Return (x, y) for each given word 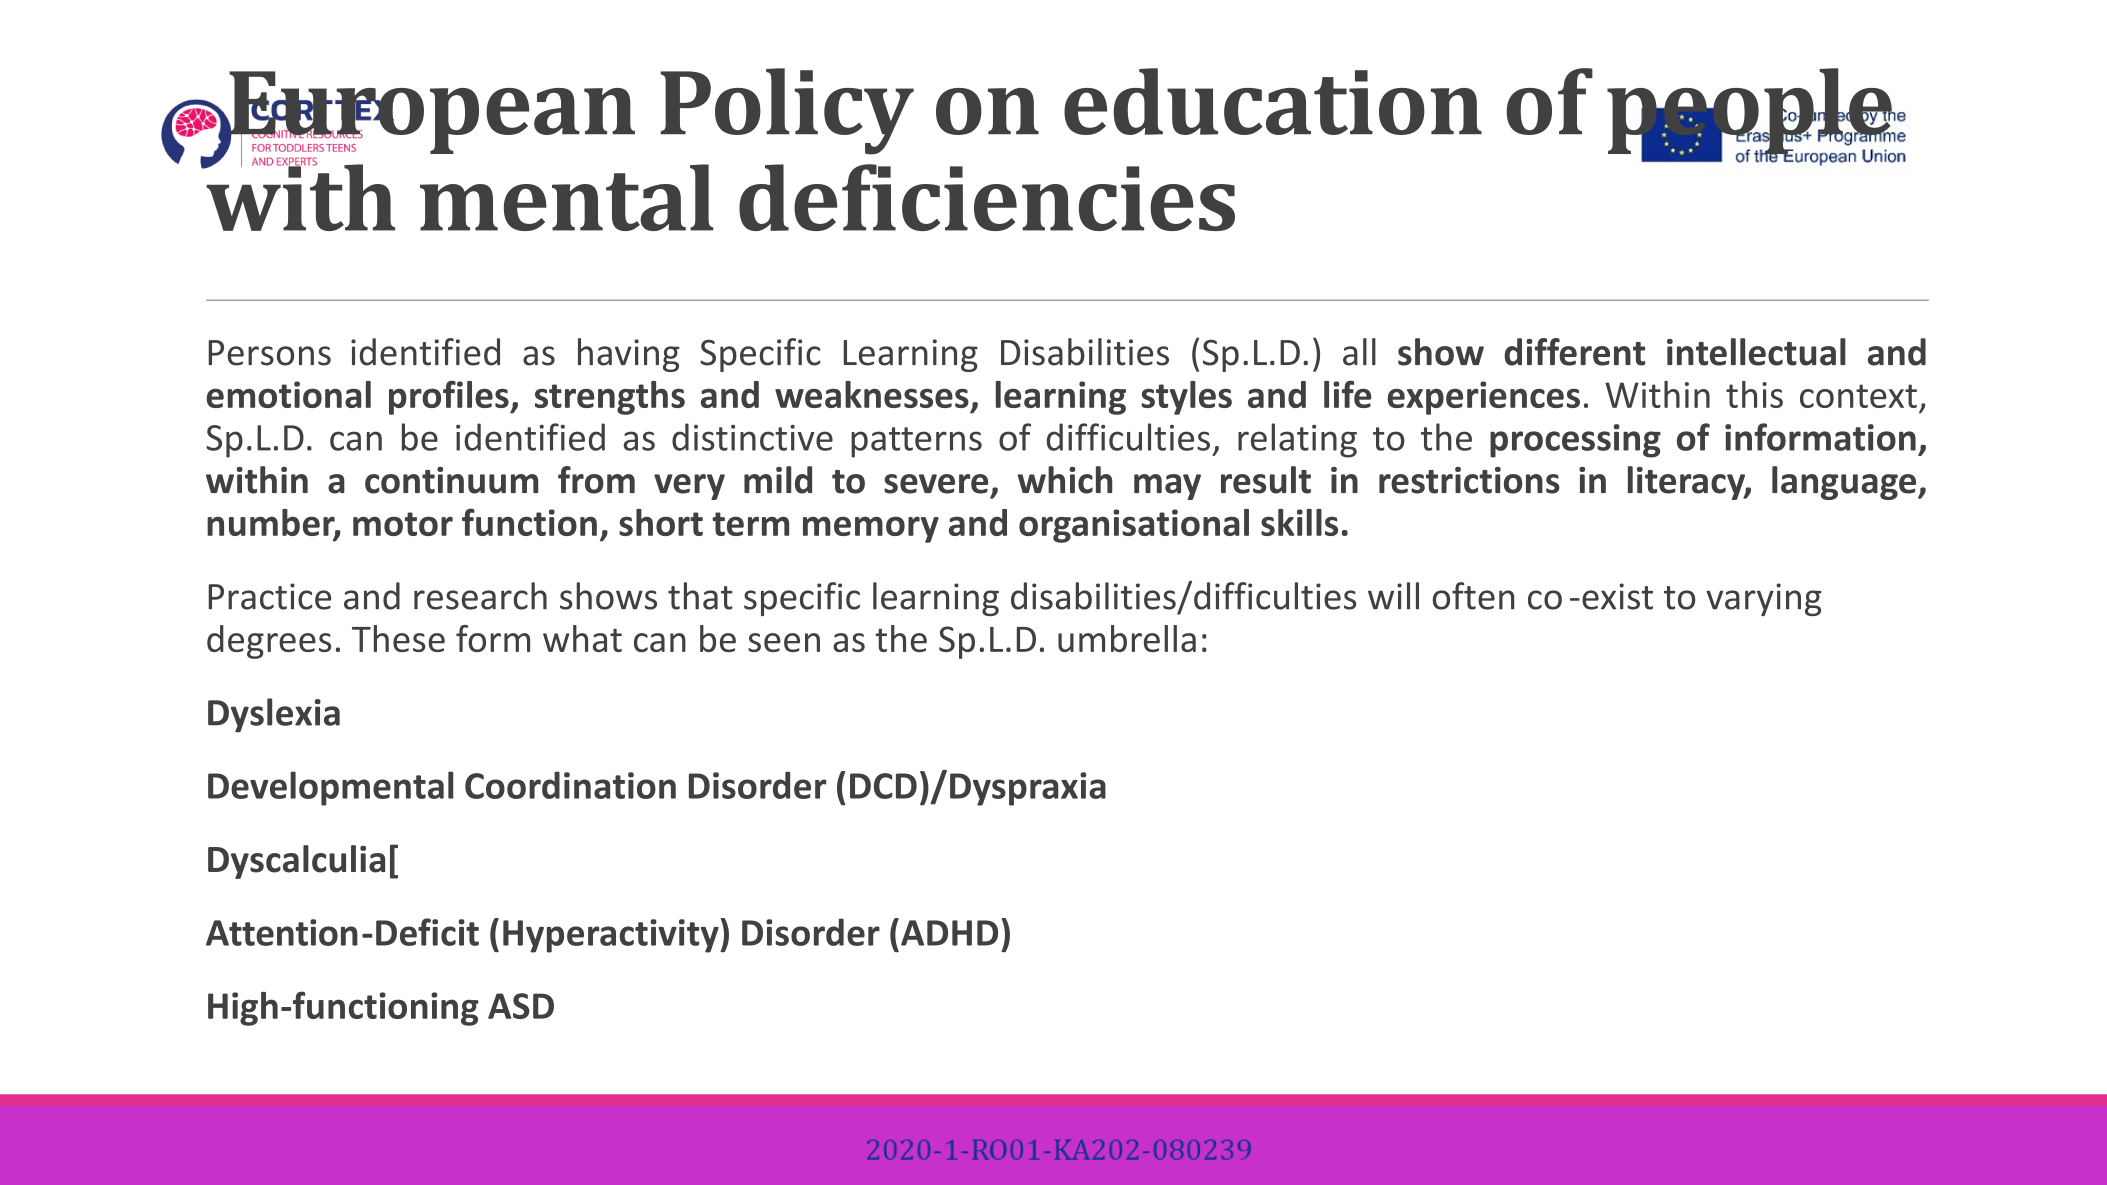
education (1273, 101)
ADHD (949, 933)
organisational (1134, 526)
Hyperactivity (612, 936)
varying (1764, 599)
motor (403, 524)
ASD (521, 1006)
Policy (787, 111)
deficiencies (987, 197)
